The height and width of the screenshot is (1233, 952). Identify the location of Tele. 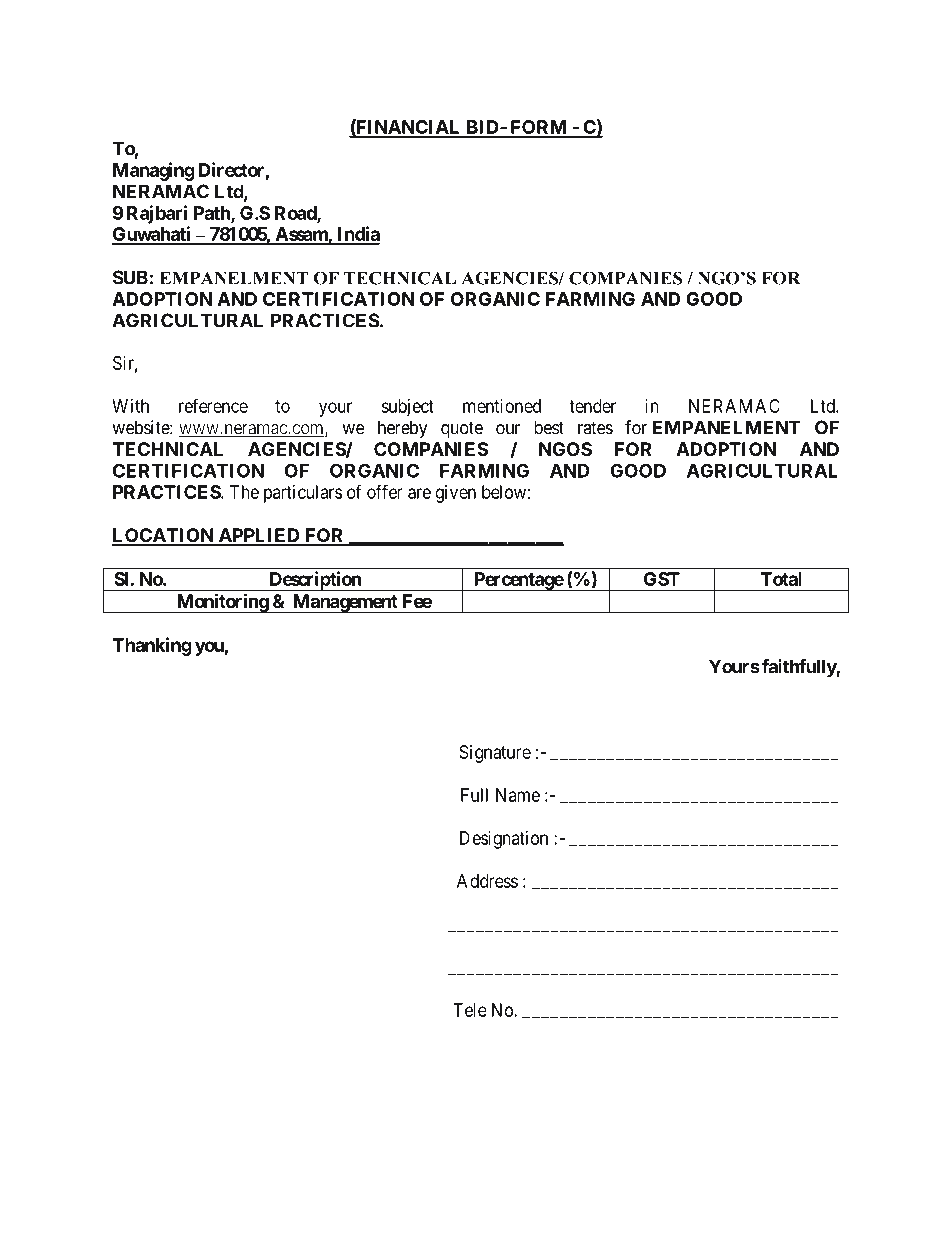
(470, 1010).
